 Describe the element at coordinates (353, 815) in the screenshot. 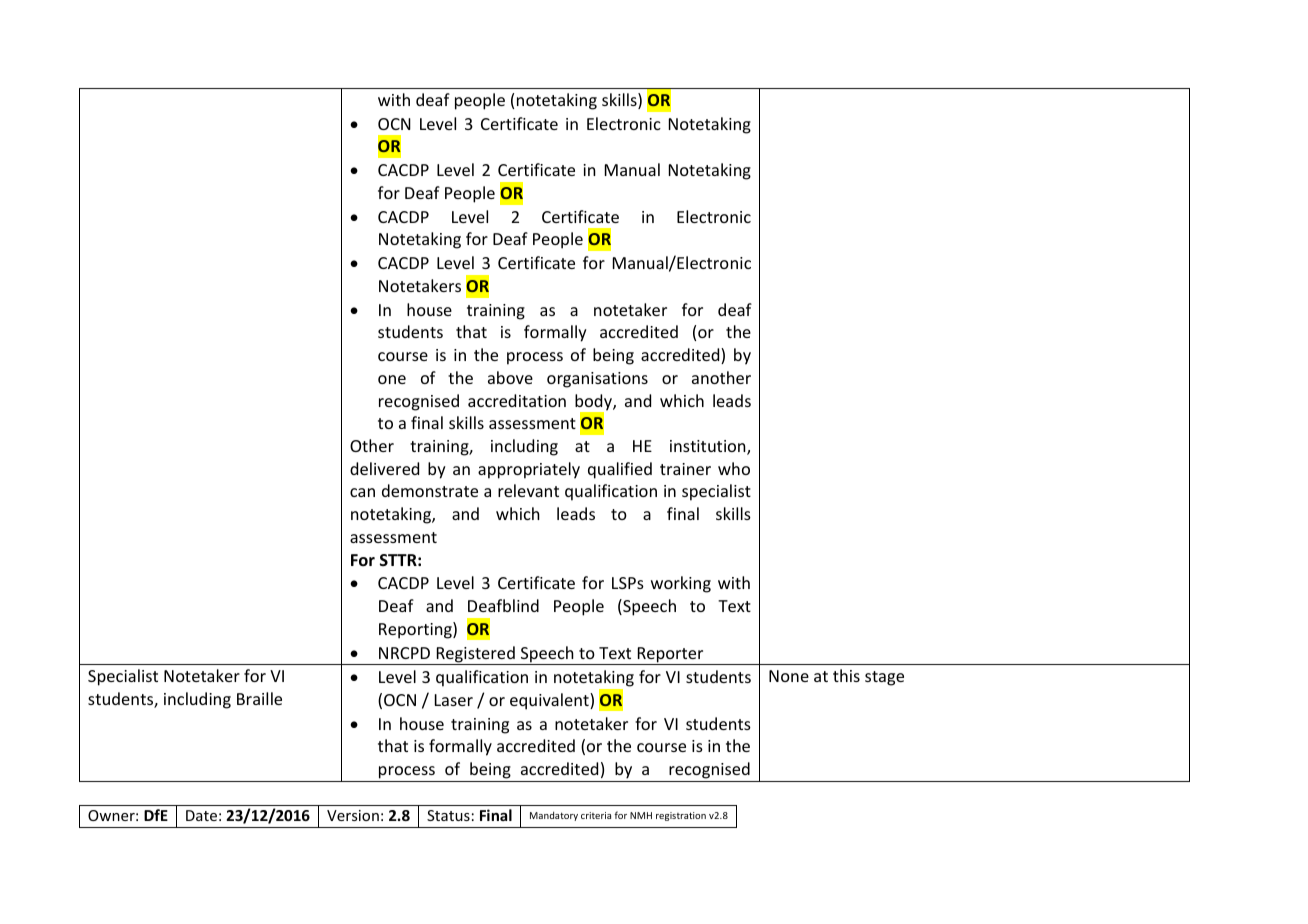

I see `Version` at that location.
